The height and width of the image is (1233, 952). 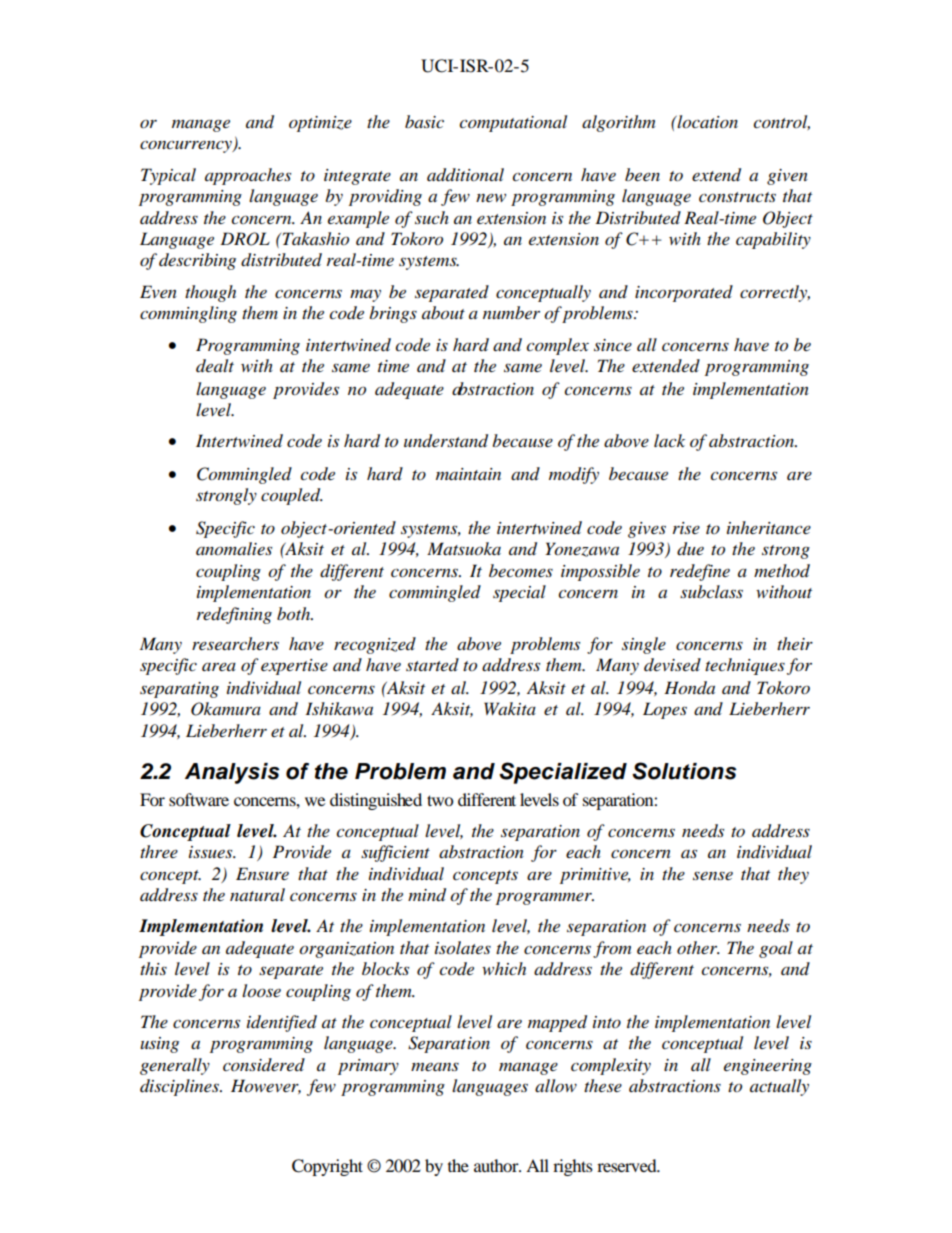 I want to click on other, so click(x=698, y=947).
